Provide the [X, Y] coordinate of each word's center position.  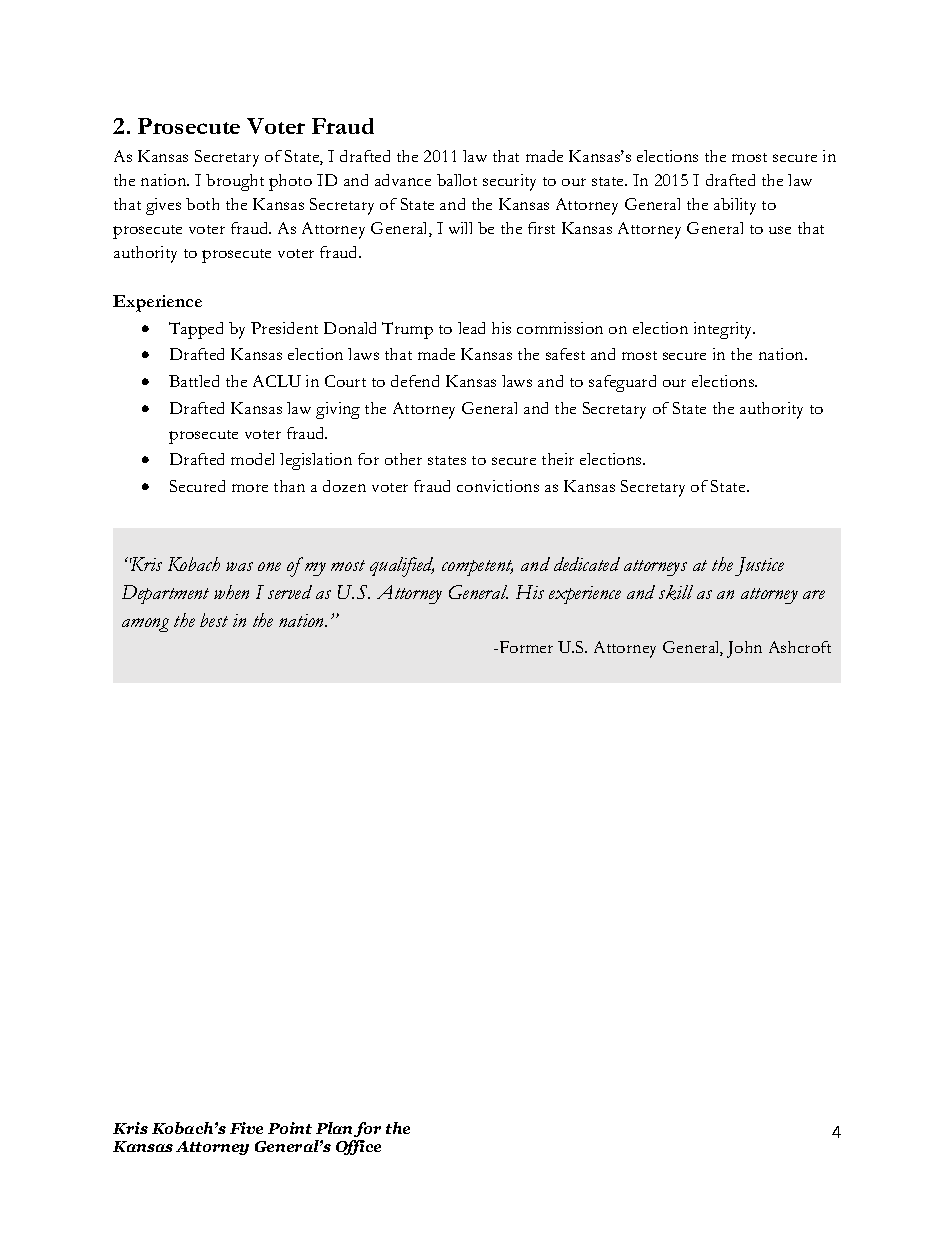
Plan [334, 1128]
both [202, 204]
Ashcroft [800, 647]
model [252, 459]
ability [735, 206]
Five [246, 1128]
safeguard [622, 383]
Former [525, 647]
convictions [498, 486]
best [214, 620]
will [460, 228]
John [744, 649]
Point [290, 1128]
